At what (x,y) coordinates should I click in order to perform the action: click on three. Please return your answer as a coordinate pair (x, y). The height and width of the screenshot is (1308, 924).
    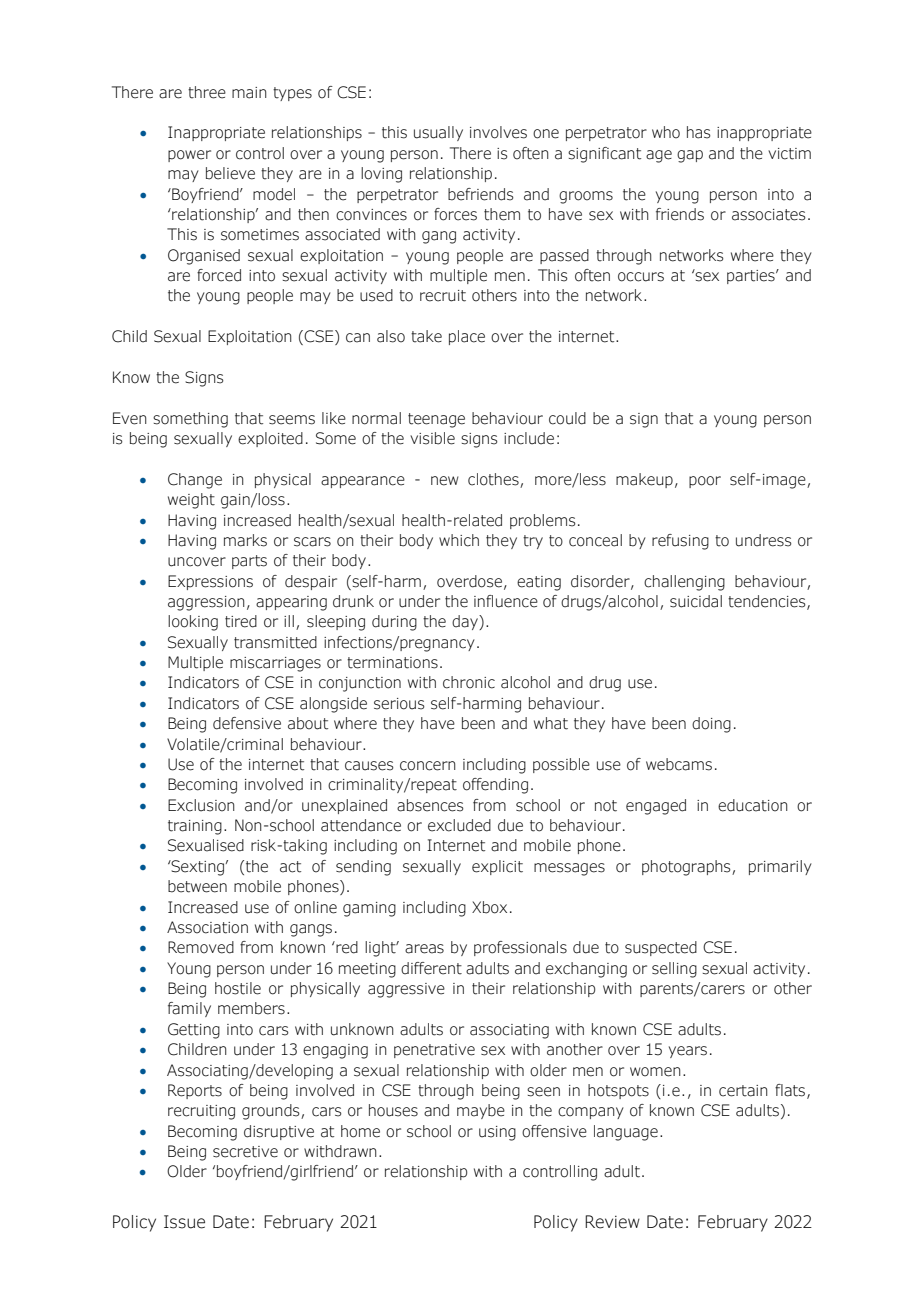
    Looking at the image, I should click on (207, 92).
